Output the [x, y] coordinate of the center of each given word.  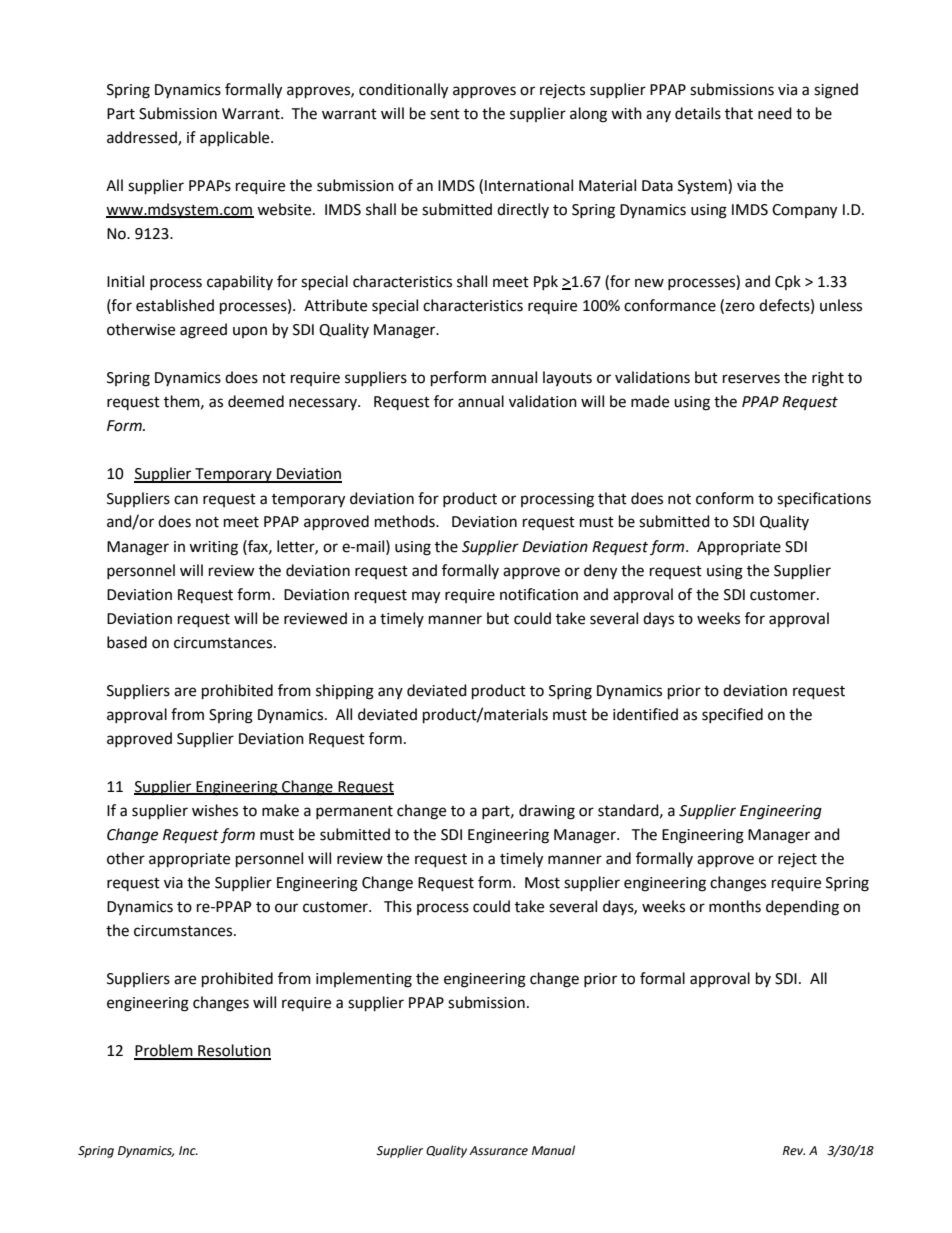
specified [732, 715]
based [127, 642]
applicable [236, 138]
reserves [751, 379]
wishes [215, 810]
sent [445, 114]
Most [542, 883]
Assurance [498, 1151]
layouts [567, 378]
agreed [203, 331]
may [426, 597]
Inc [188, 1151]
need [775, 113]
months [735, 906]
